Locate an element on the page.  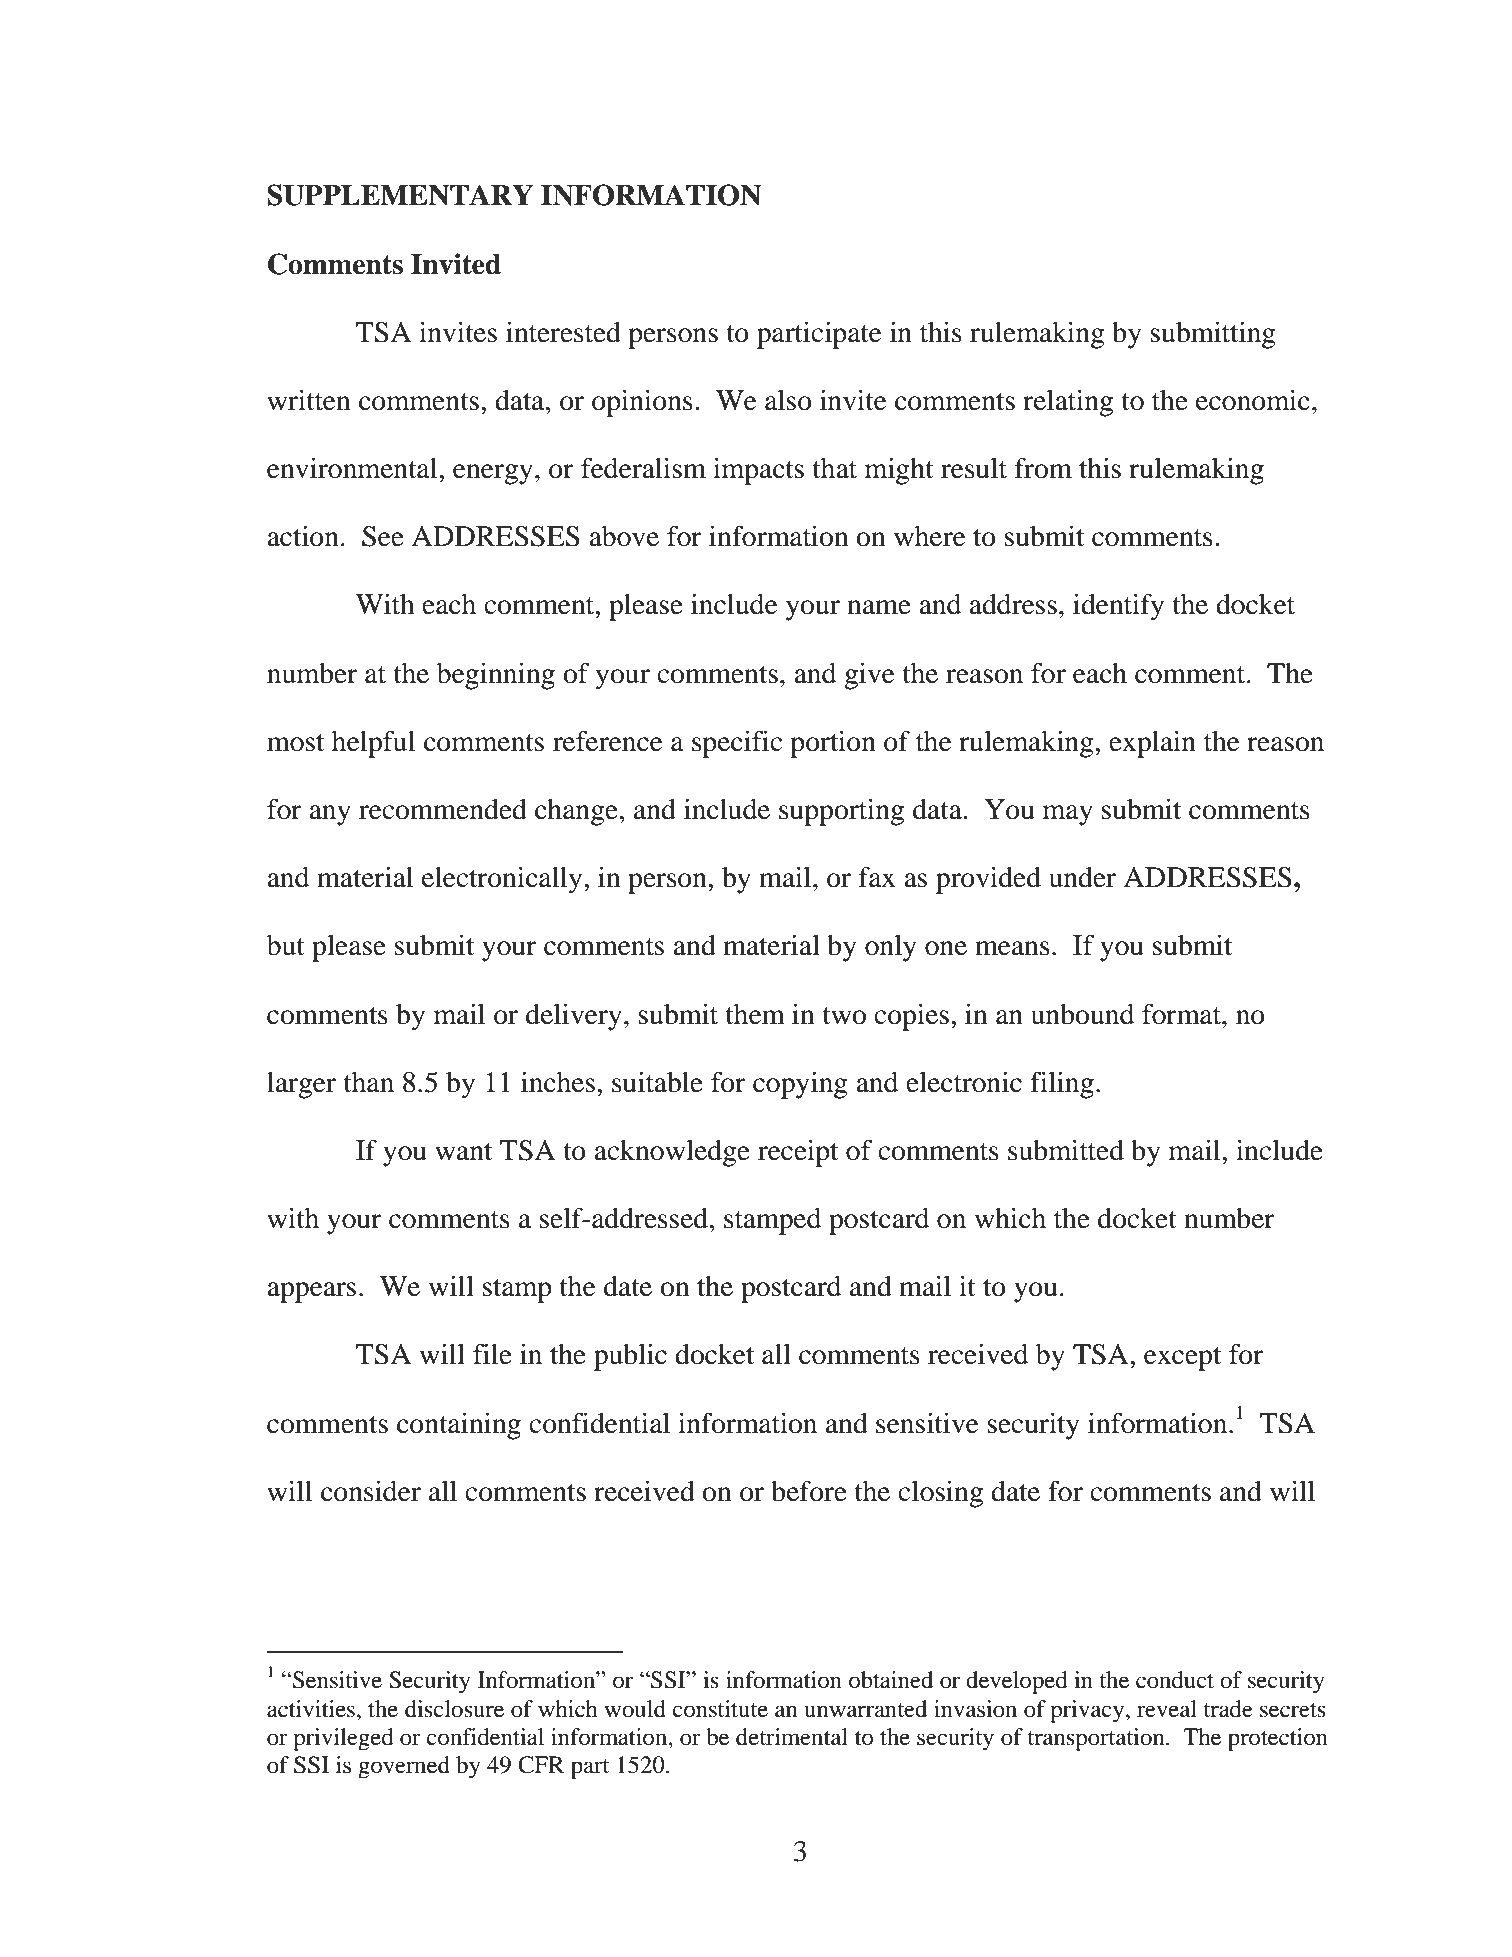
but is located at coordinates (286, 945).
